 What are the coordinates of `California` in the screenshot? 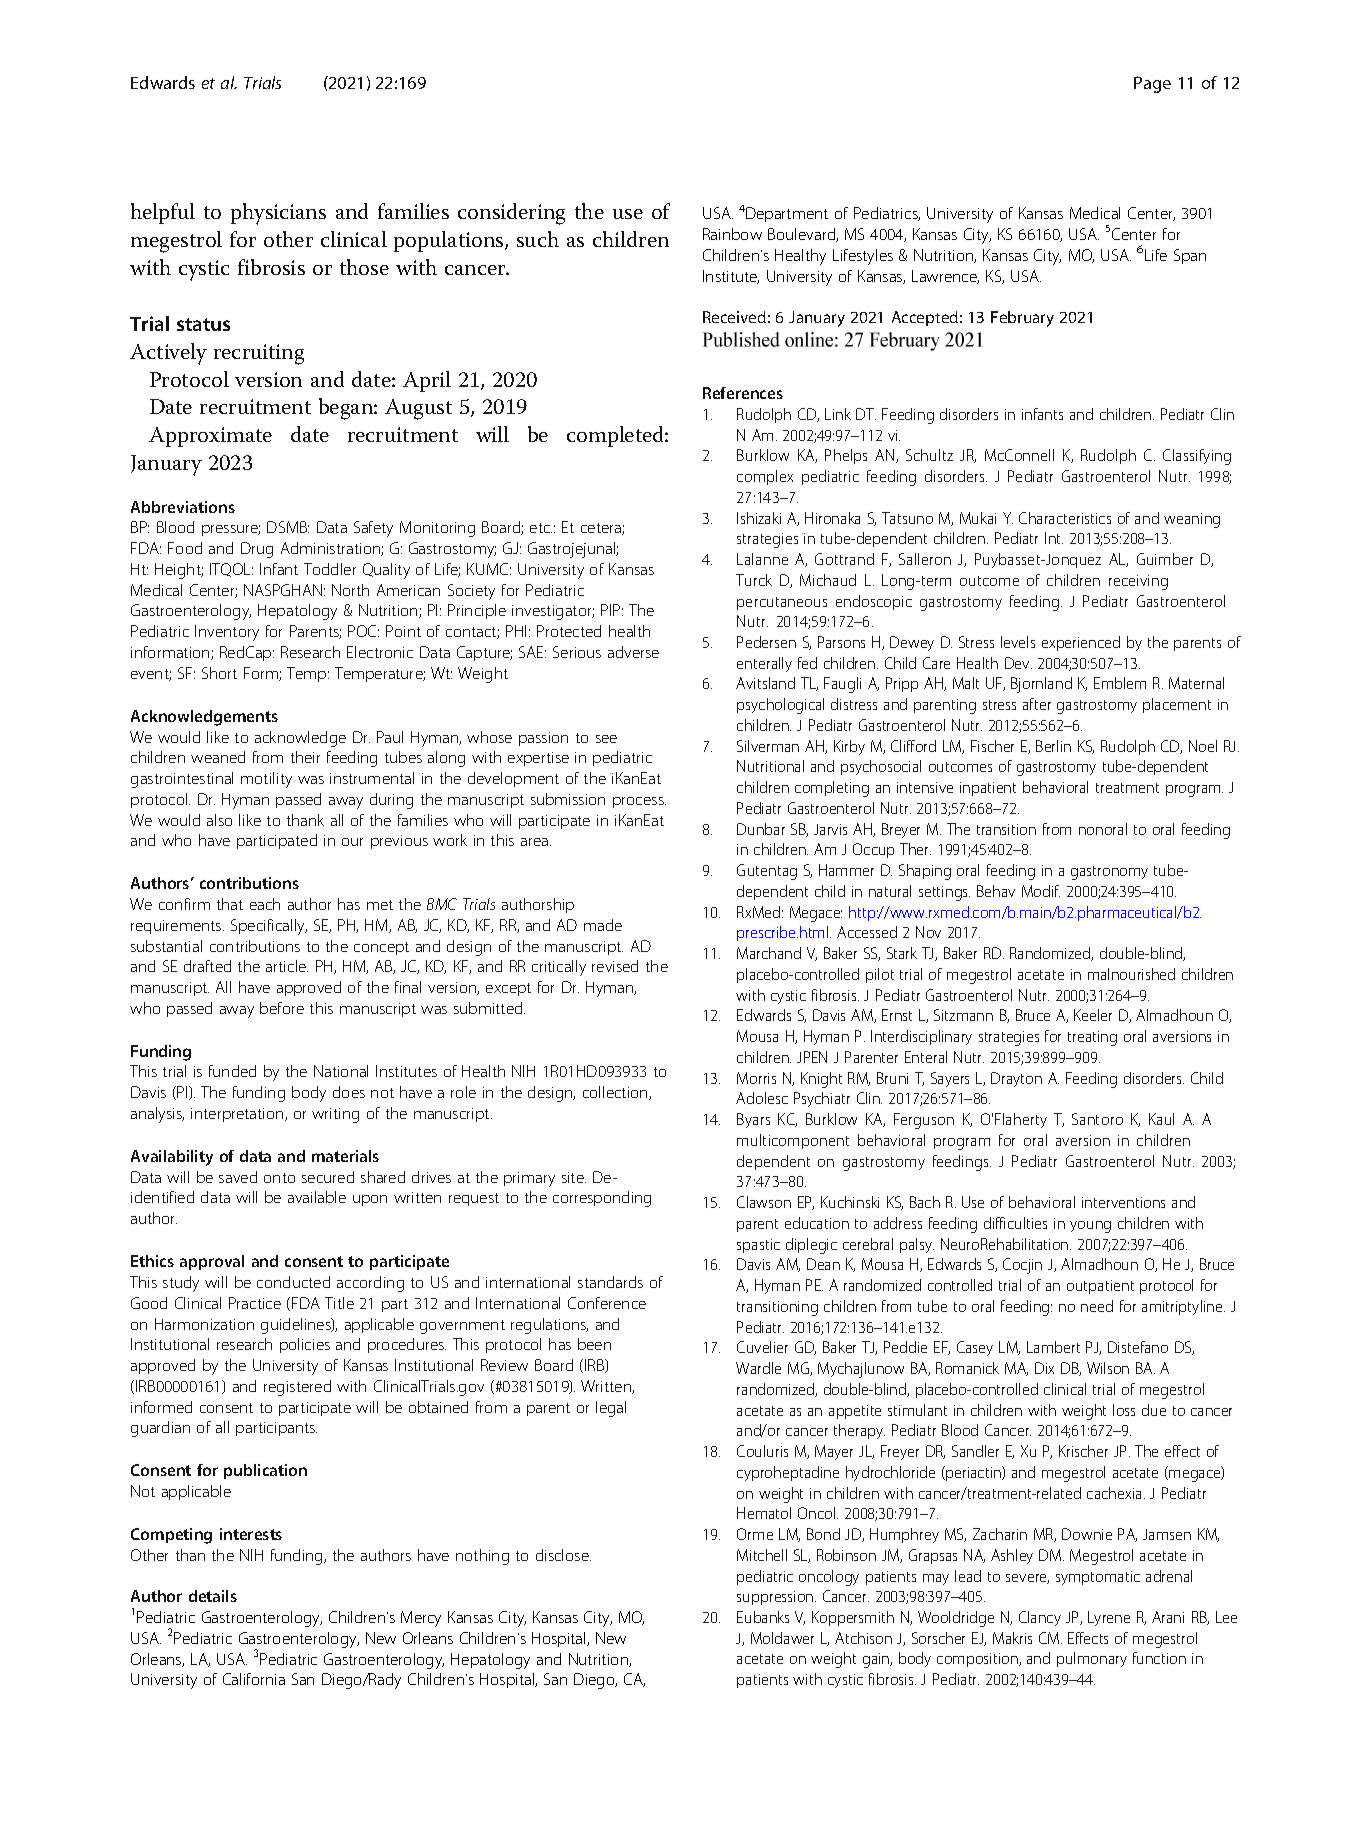 It's located at (254, 1679).
